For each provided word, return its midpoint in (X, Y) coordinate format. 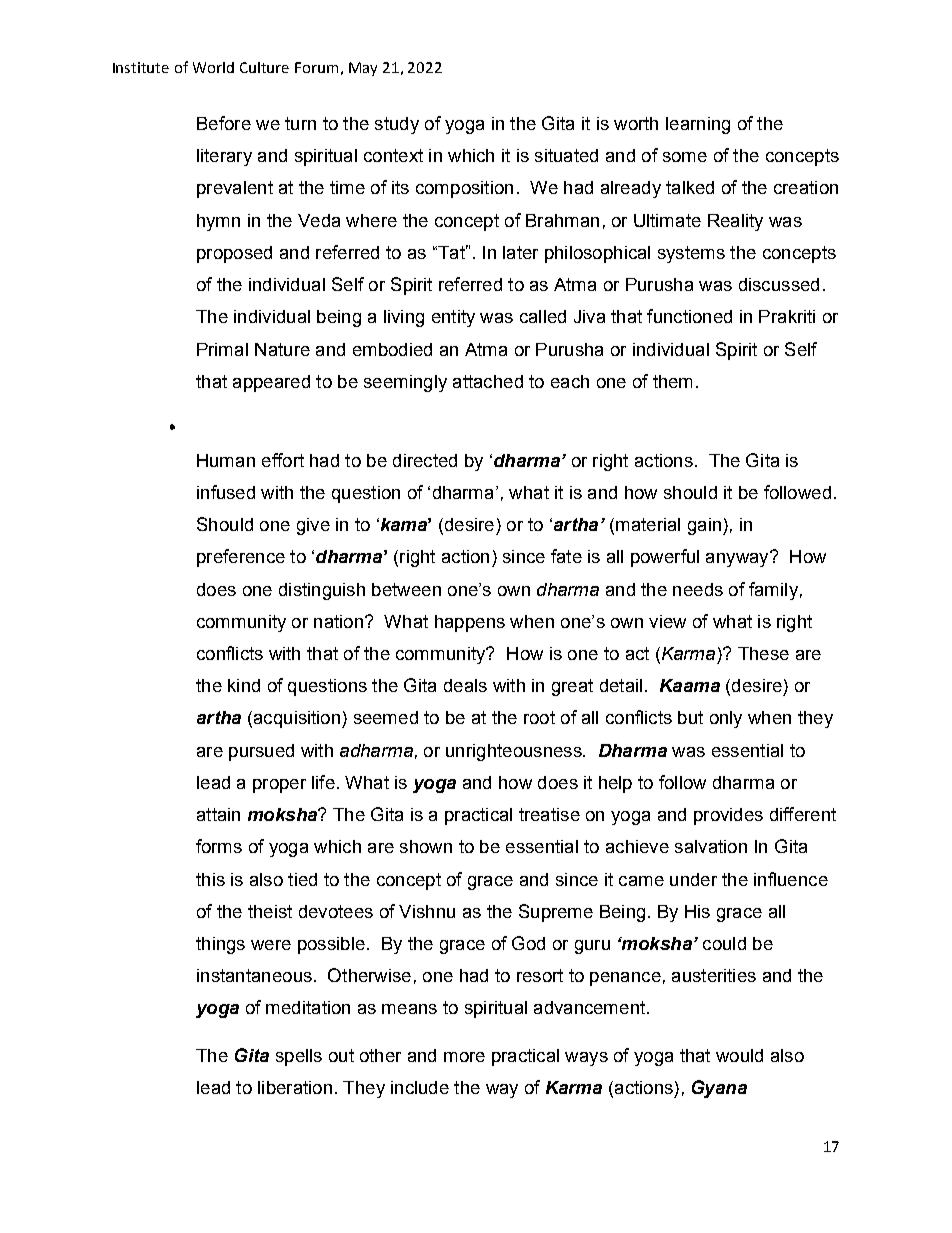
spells (299, 1057)
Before (224, 123)
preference (241, 558)
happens (470, 623)
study (397, 125)
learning (698, 125)
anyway (738, 559)
